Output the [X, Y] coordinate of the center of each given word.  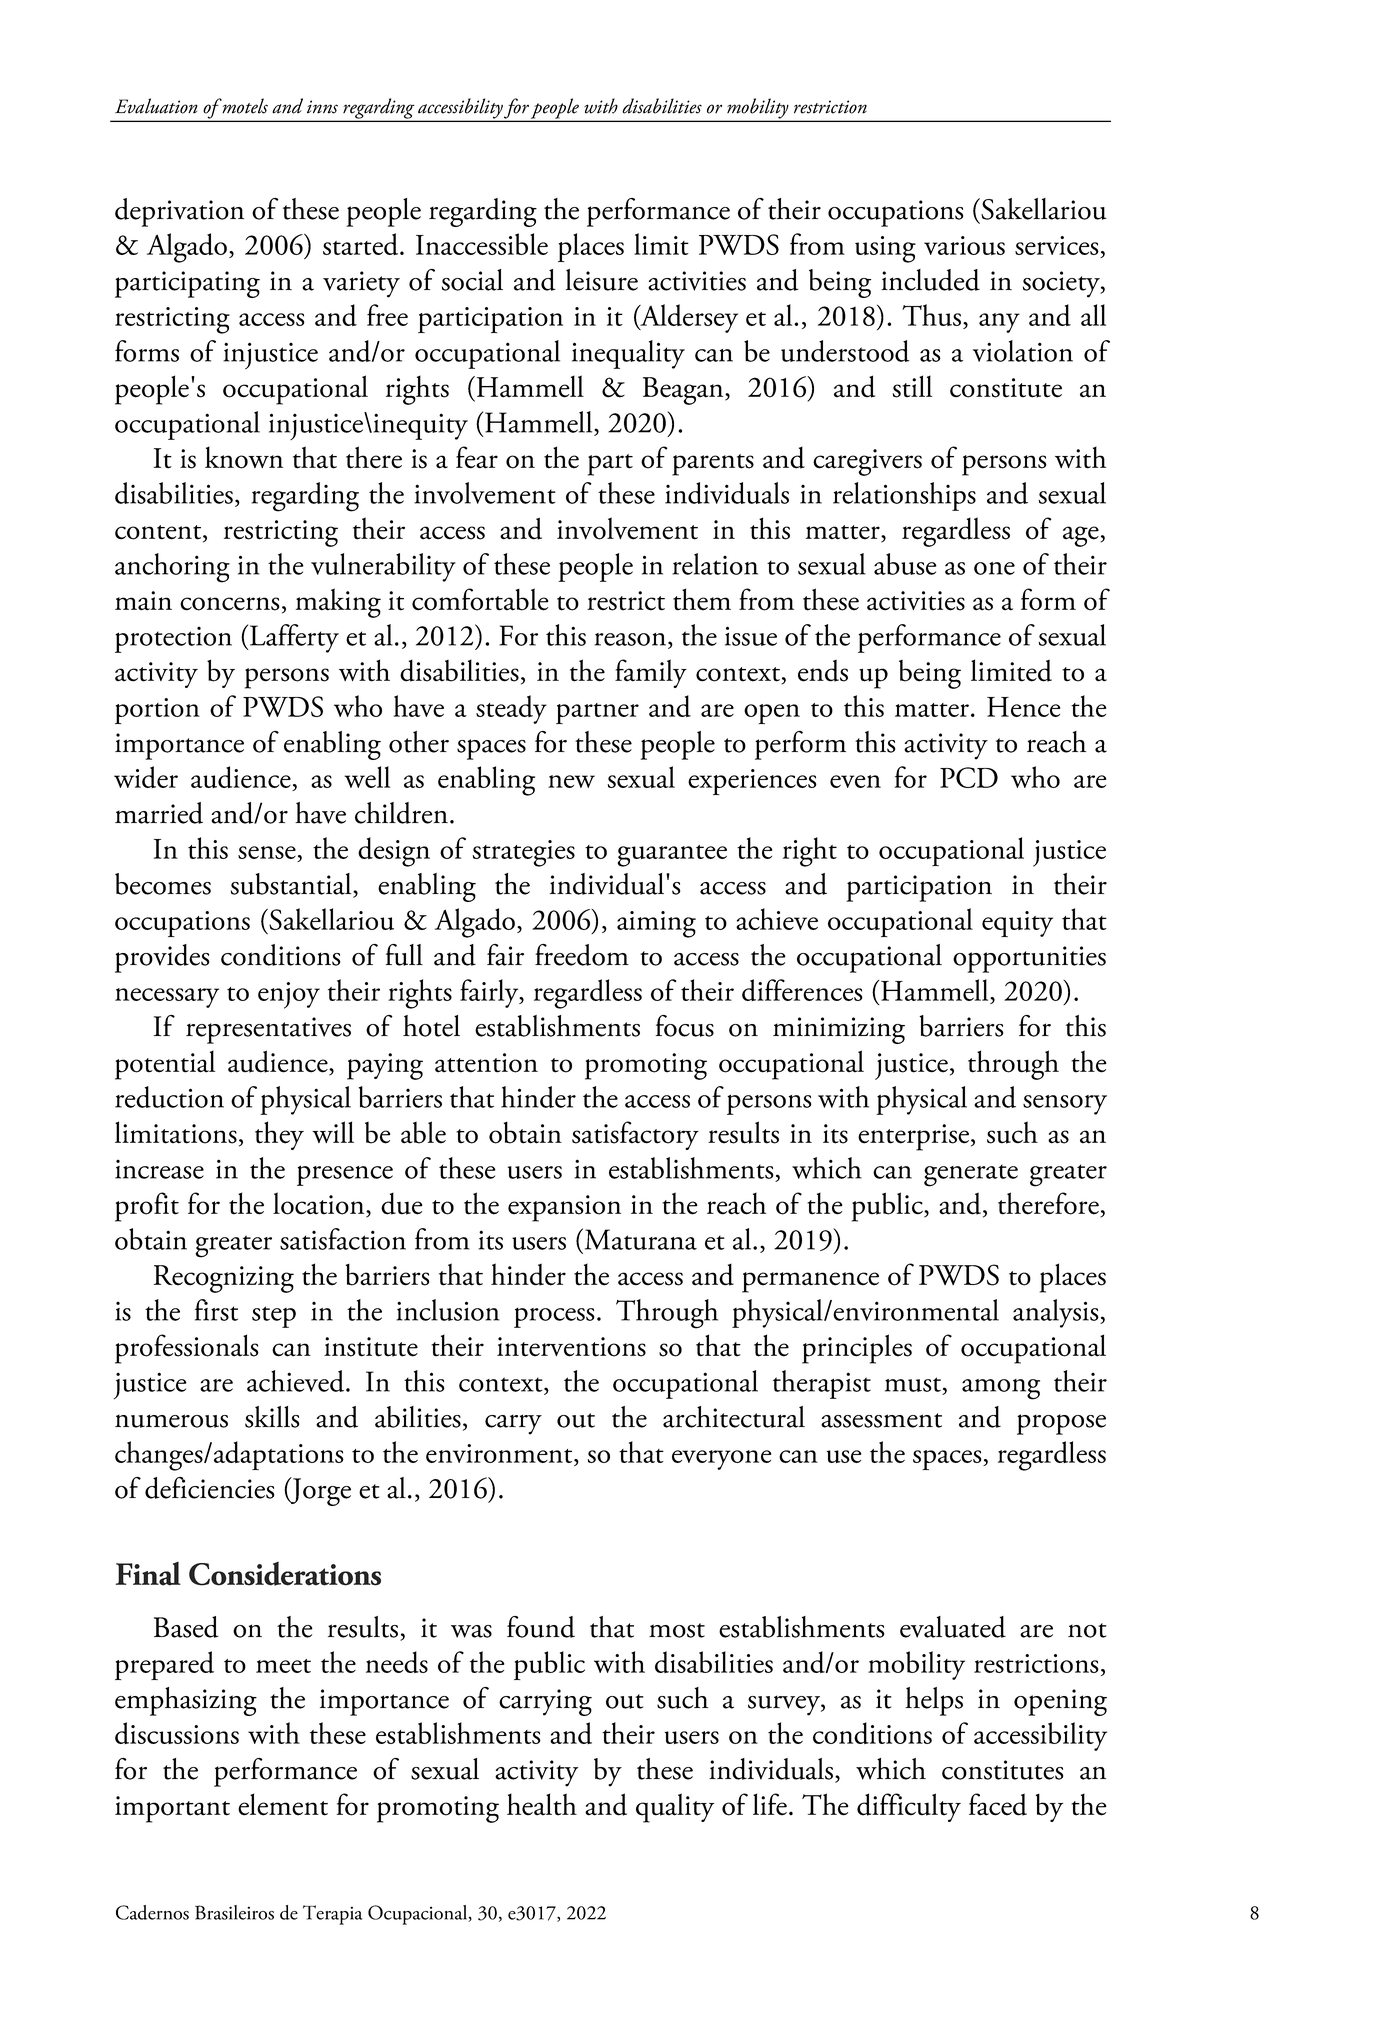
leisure [602, 280]
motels [244, 106]
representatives [268, 1030]
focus [685, 1026]
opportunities [1029, 959]
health [542, 1804]
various [964, 245]
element [283, 1804]
